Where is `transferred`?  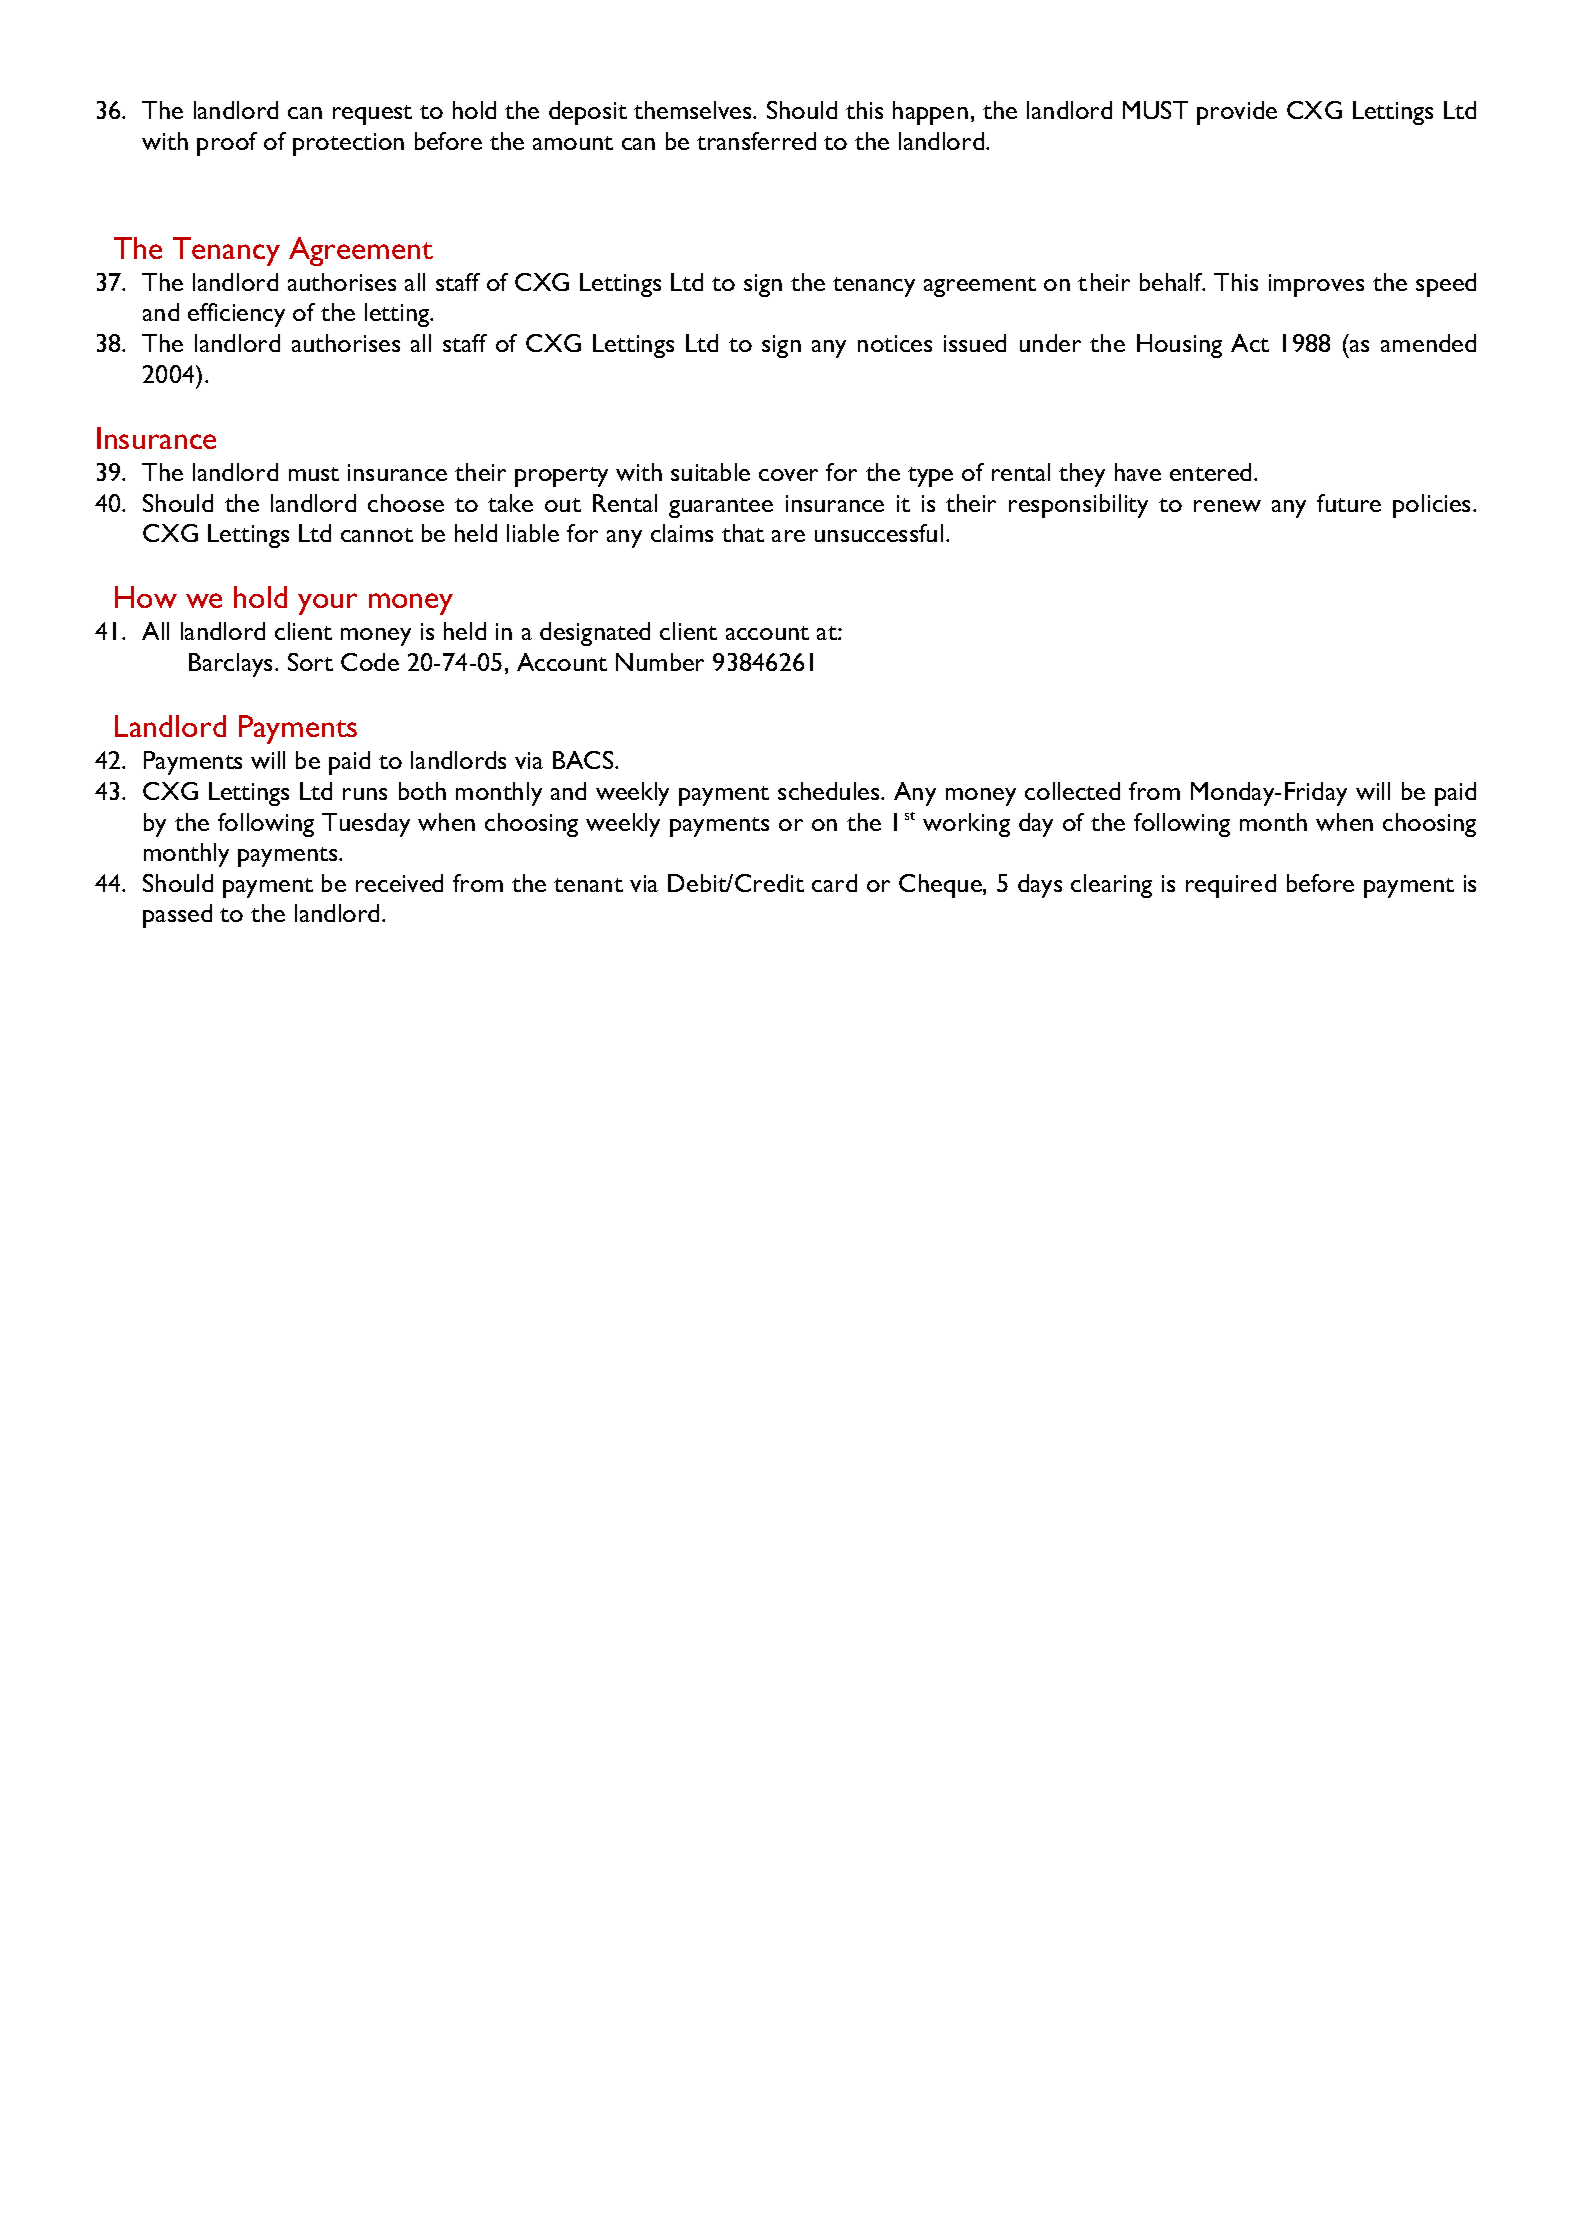
transferred is located at coordinates (756, 141).
